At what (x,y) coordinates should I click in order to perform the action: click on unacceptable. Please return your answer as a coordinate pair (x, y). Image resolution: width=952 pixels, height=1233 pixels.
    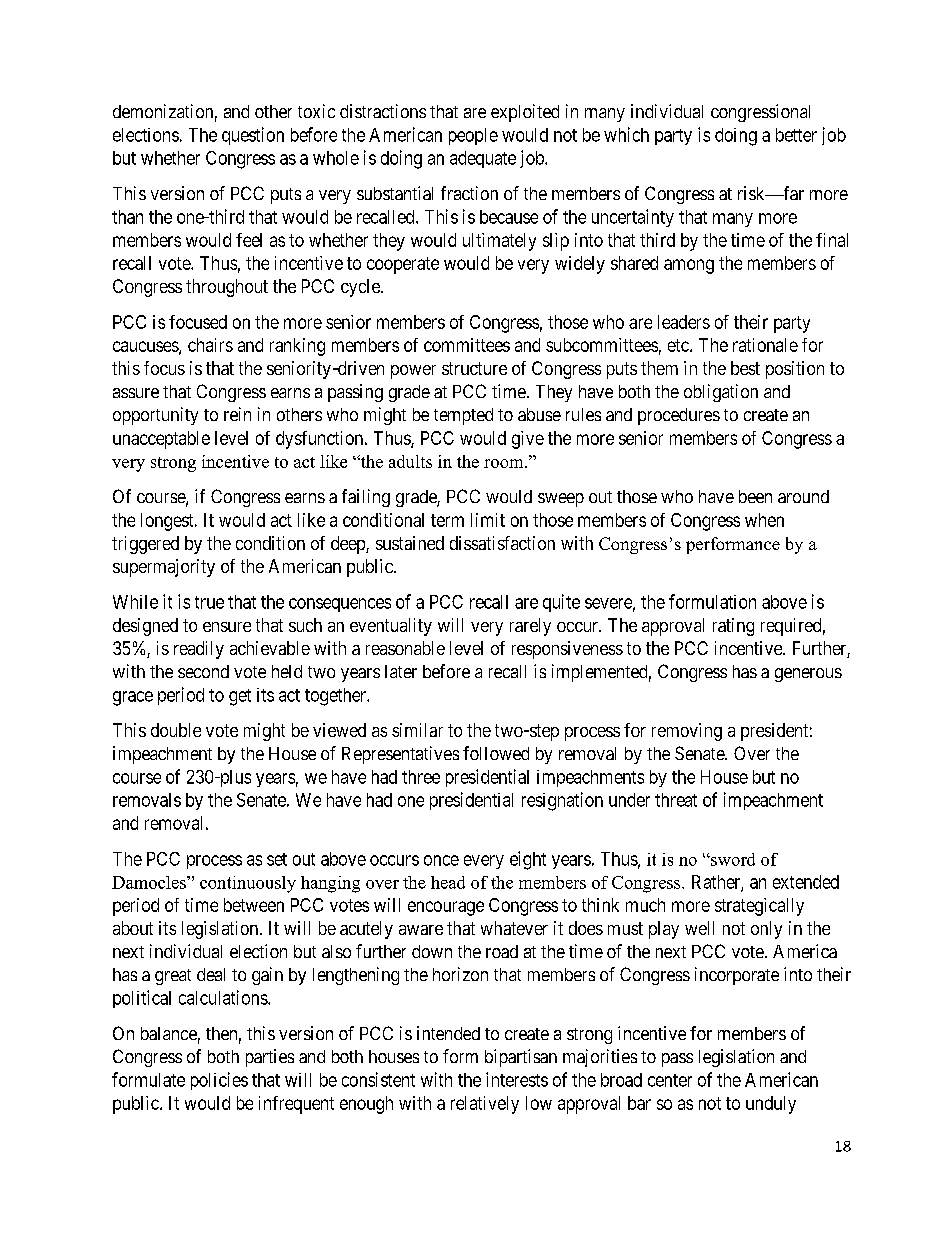
    Looking at the image, I should click on (161, 440).
